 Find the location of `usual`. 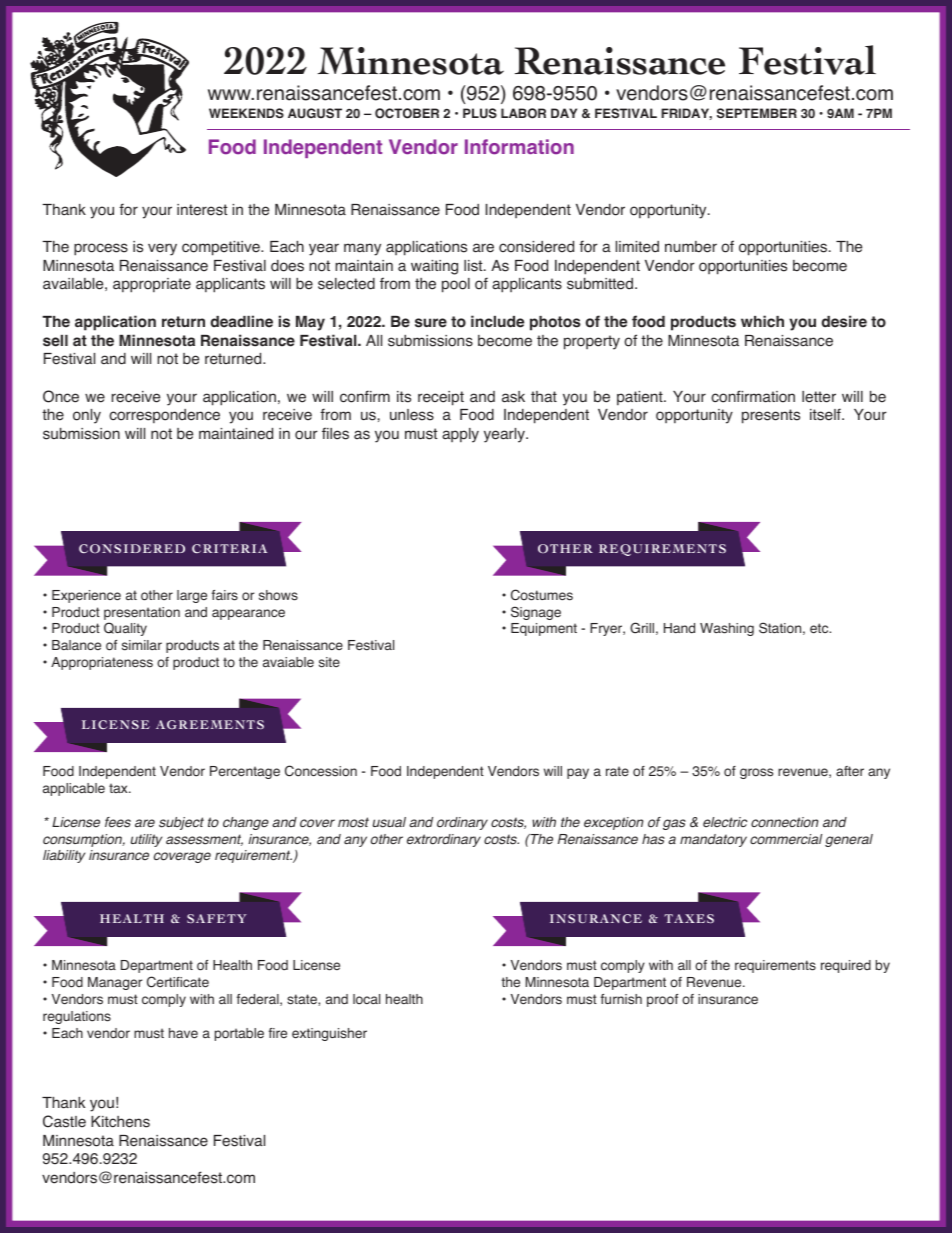

usual is located at coordinates (389, 822).
